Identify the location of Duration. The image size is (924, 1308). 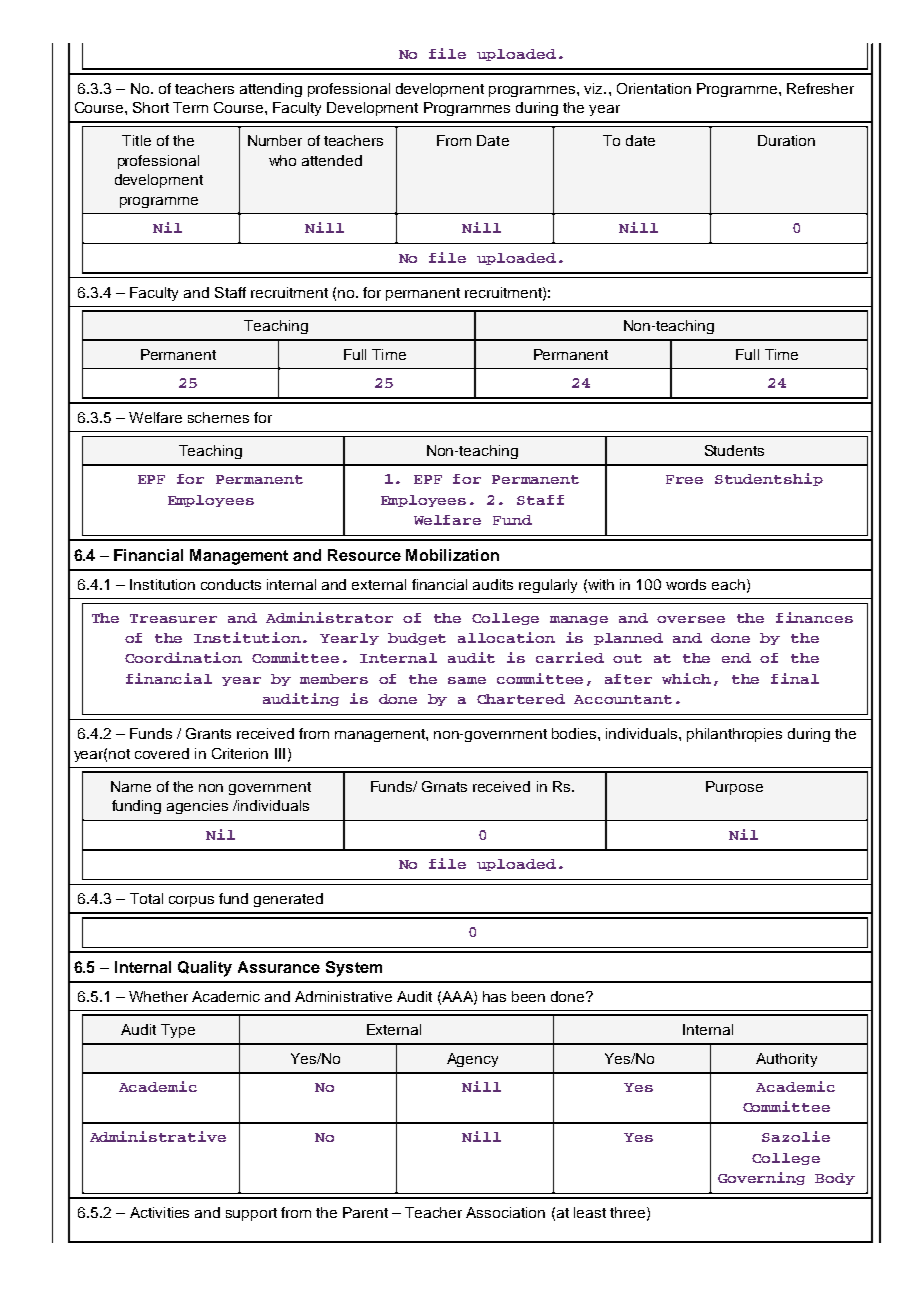
(786, 140).
